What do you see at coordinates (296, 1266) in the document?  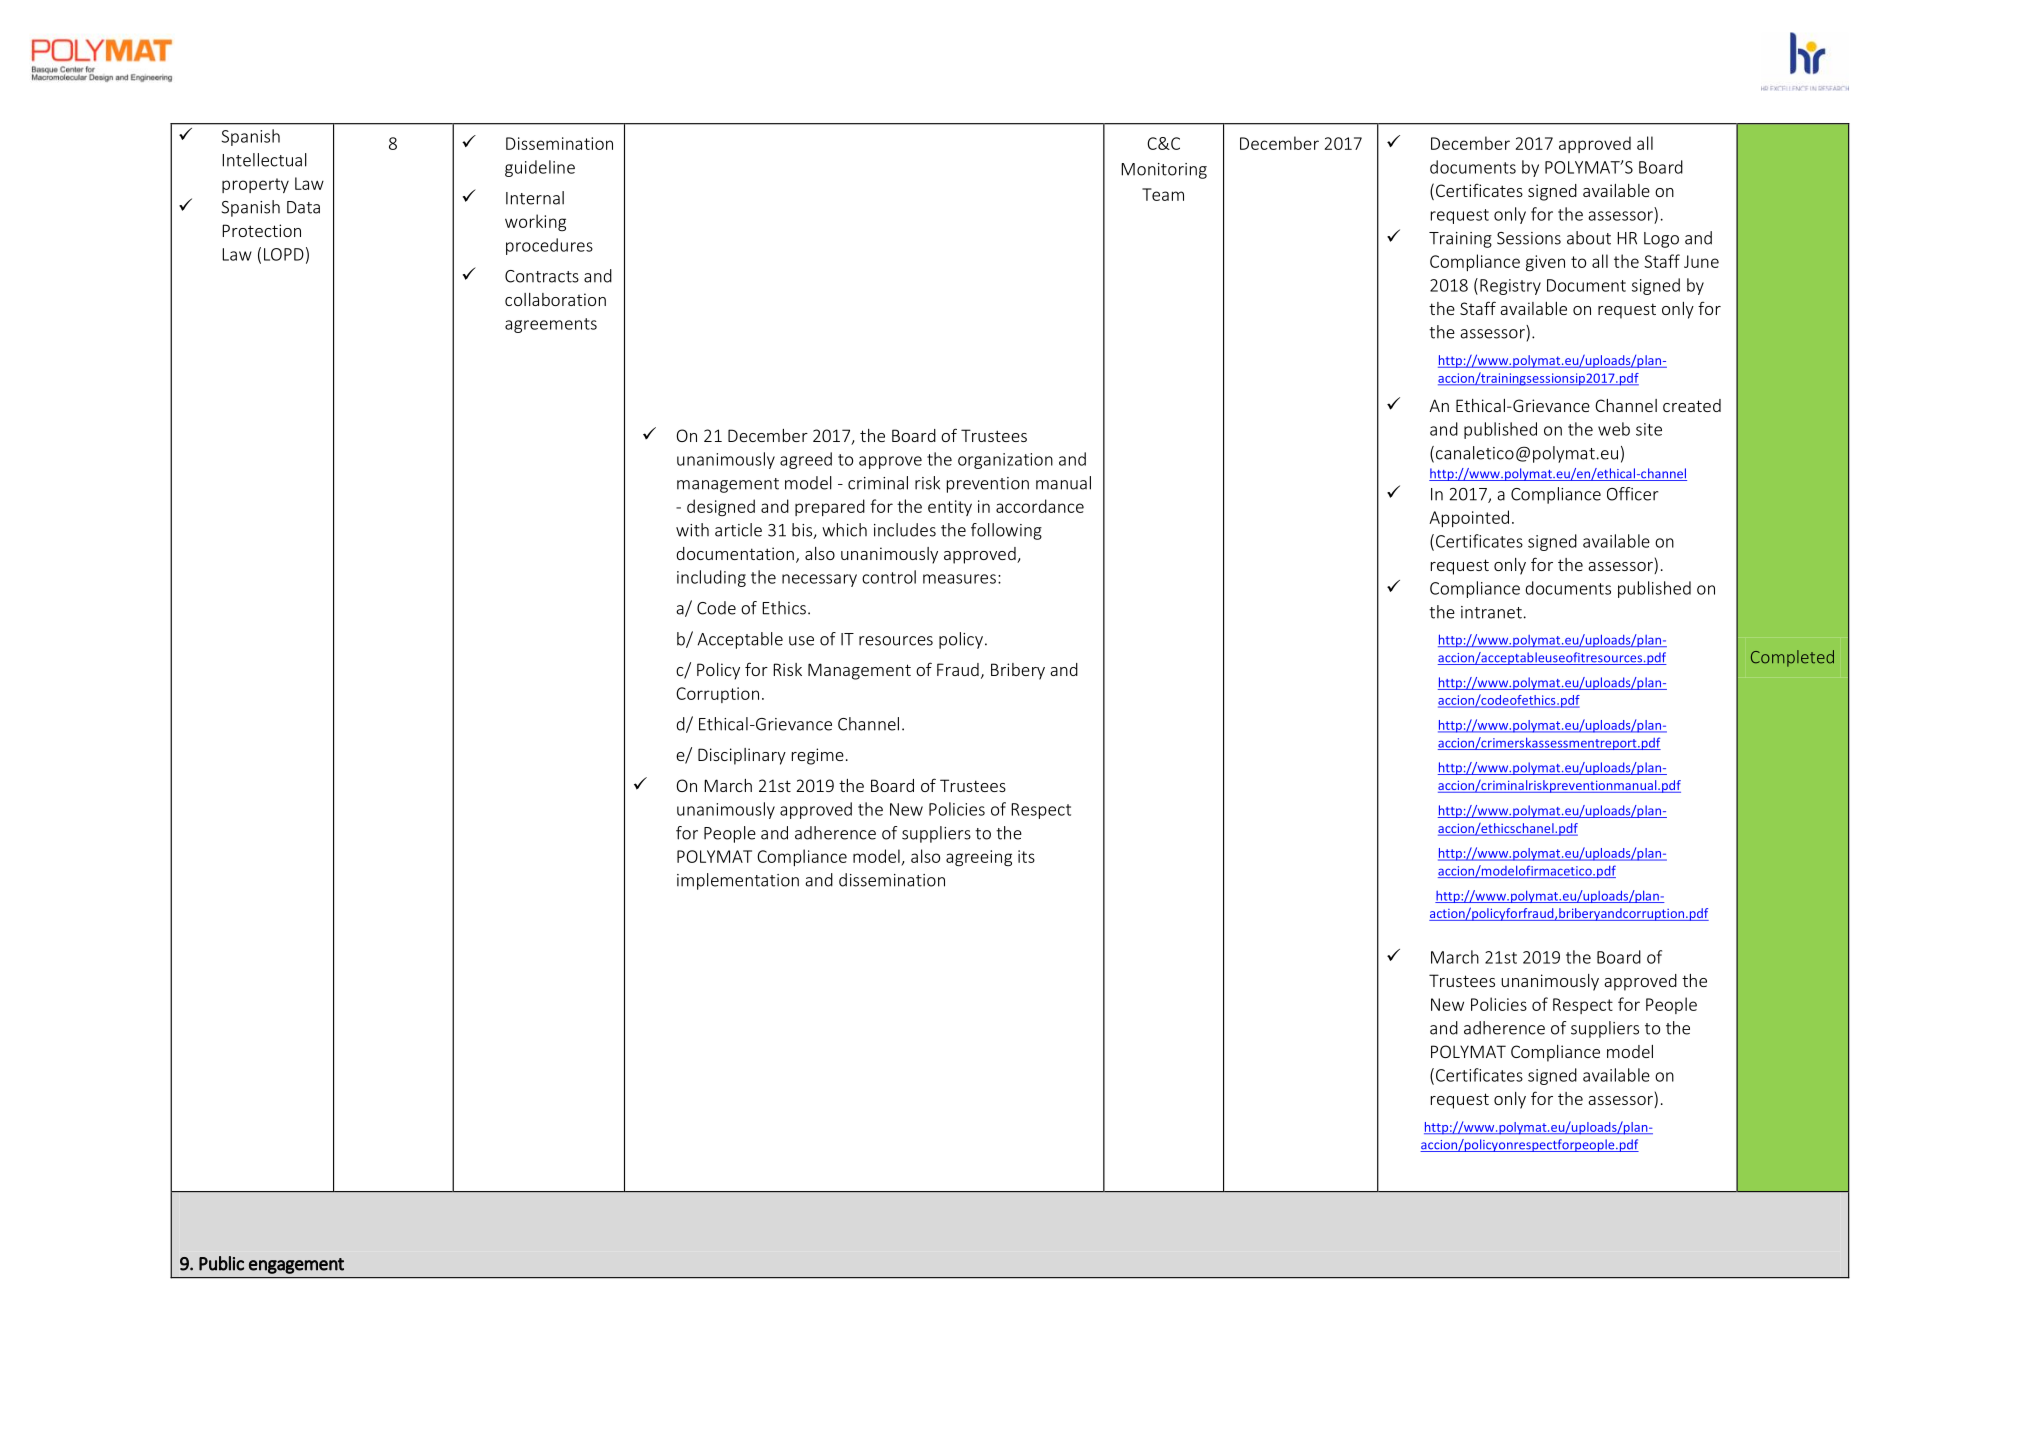 I see `engagement` at bounding box center [296, 1266].
